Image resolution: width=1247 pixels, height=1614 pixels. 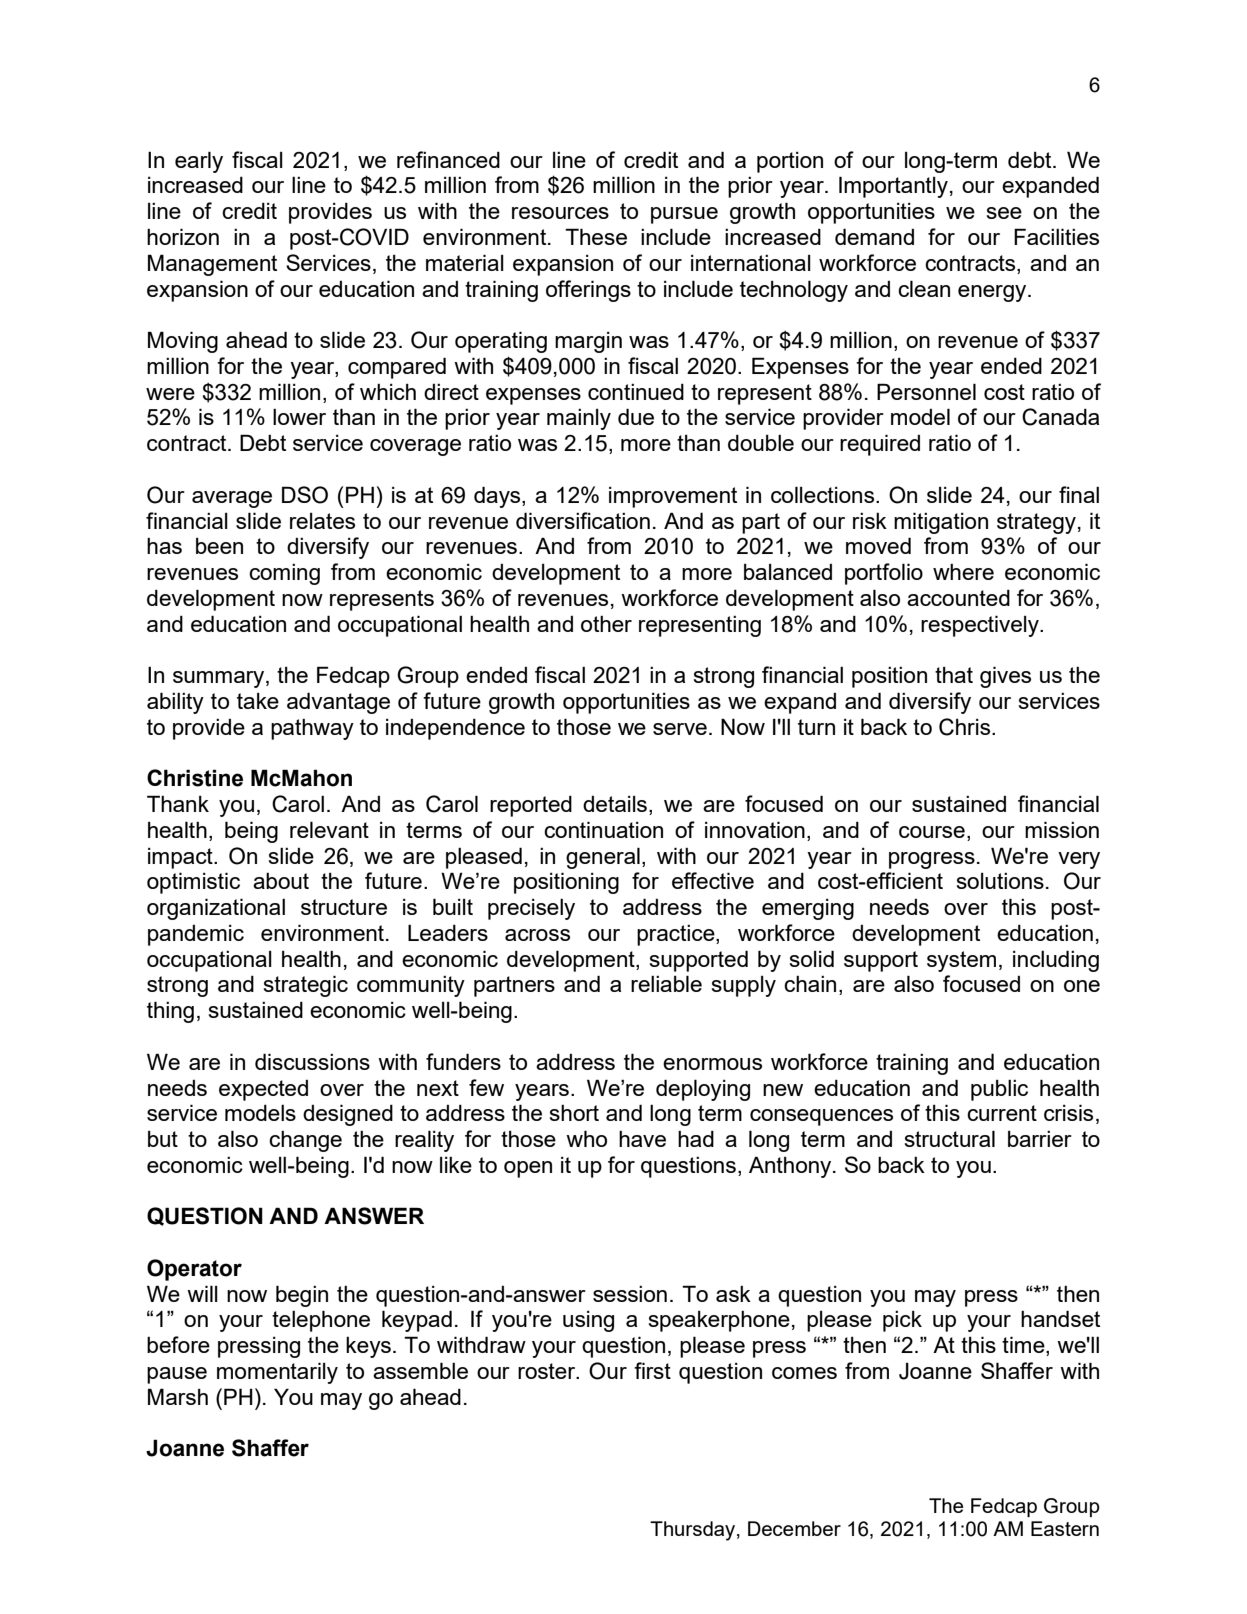 What do you see at coordinates (1004, 213) in the screenshot?
I see `see` at bounding box center [1004, 213].
